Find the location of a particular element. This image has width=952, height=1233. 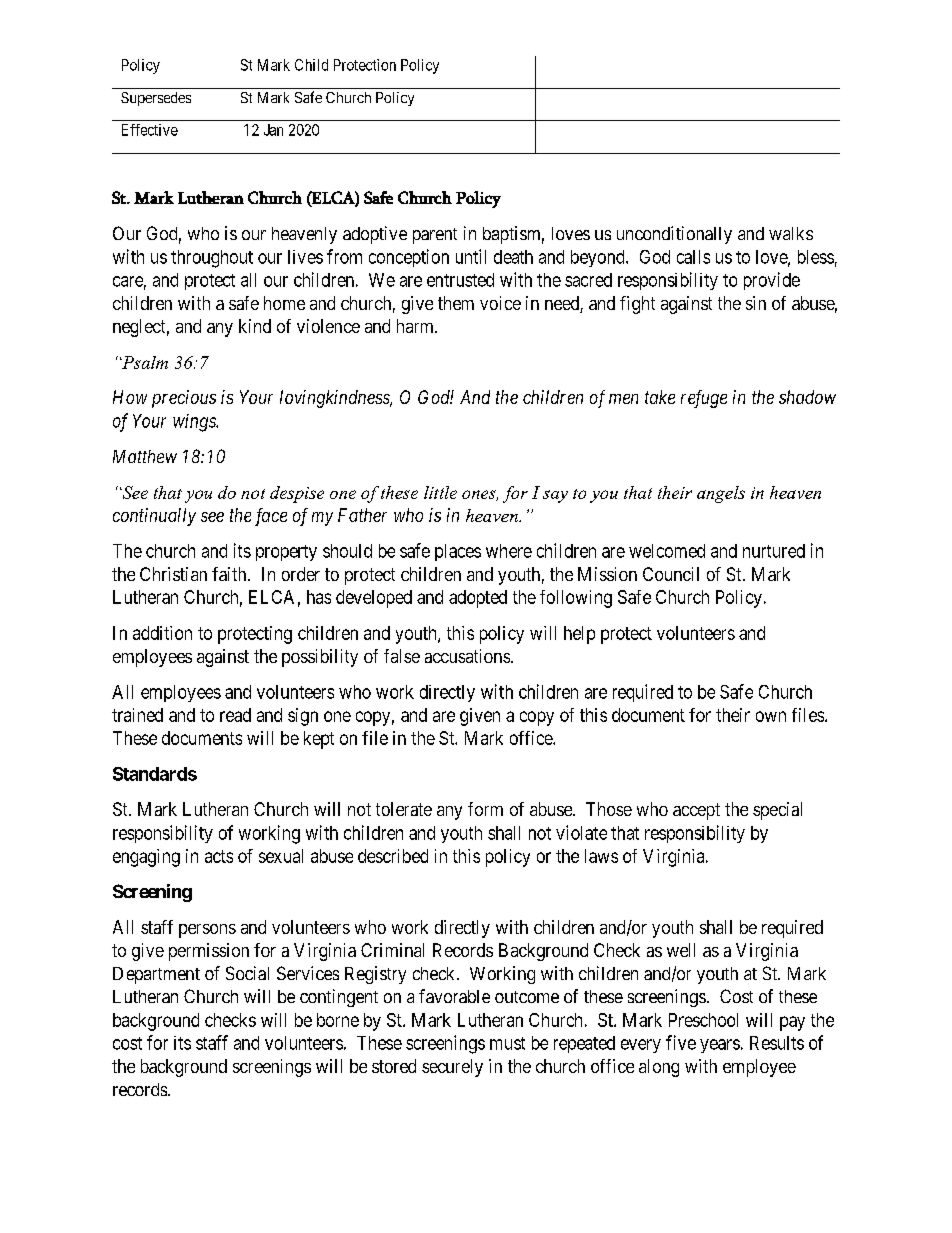

parent is located at coordinates (435, 236).
